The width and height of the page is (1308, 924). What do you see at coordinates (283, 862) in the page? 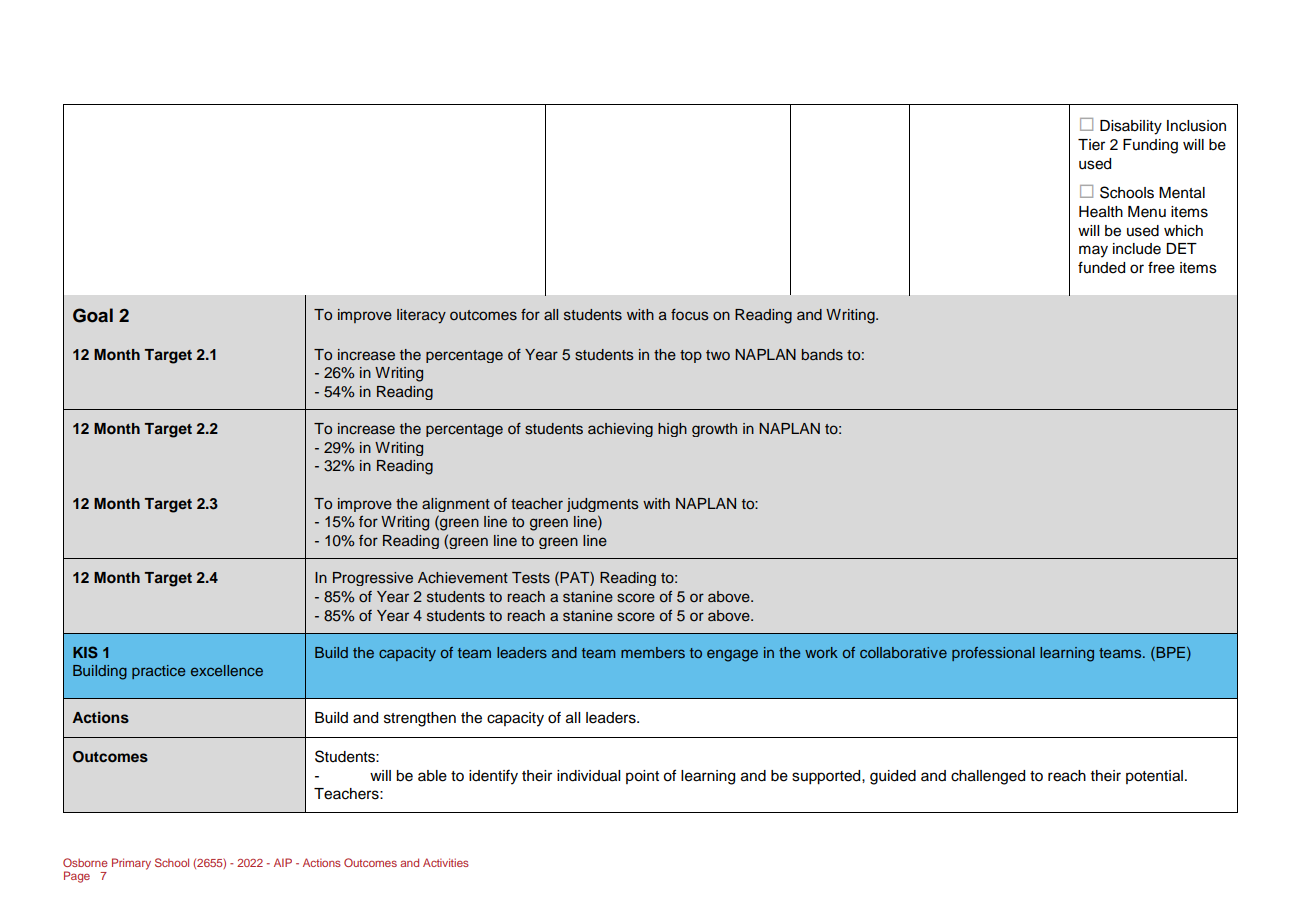
I see `AIP` at bounding box center [283, 862].
